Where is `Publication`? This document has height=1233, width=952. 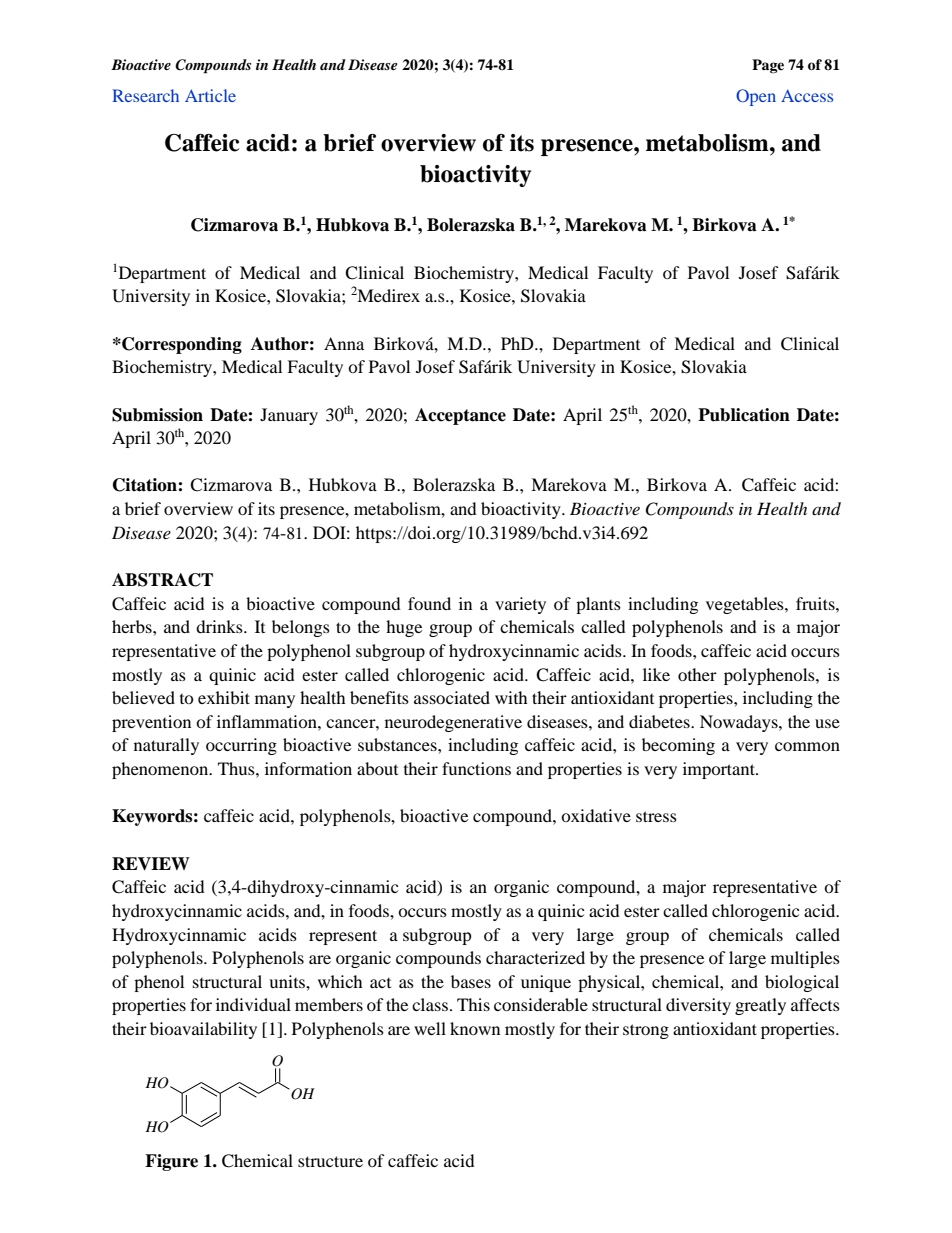
Publication is located at coordinates (744, 415).
